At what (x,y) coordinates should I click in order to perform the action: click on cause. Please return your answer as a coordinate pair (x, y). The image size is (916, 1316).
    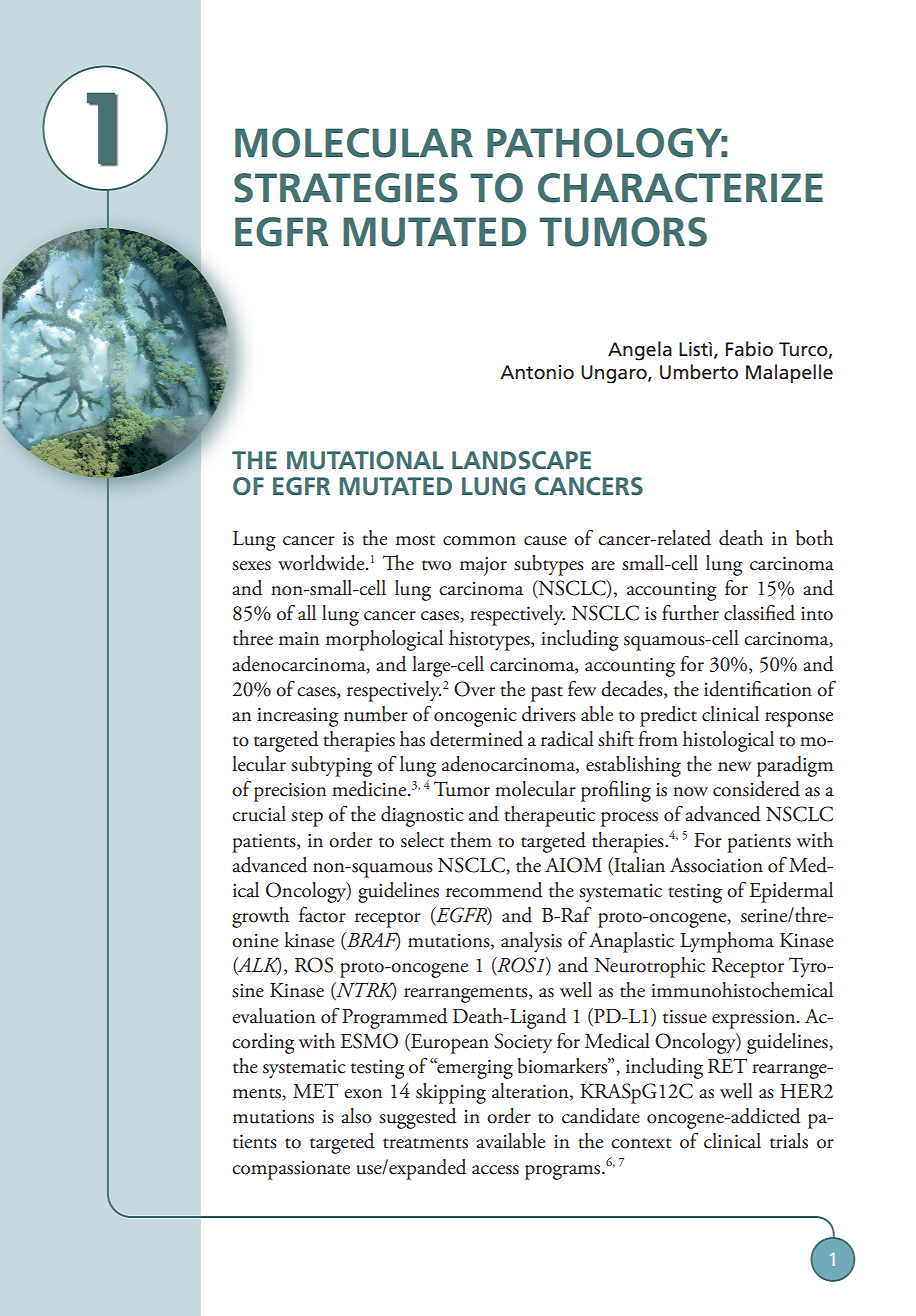
    Looking at the image, I should click on (545, 541).
